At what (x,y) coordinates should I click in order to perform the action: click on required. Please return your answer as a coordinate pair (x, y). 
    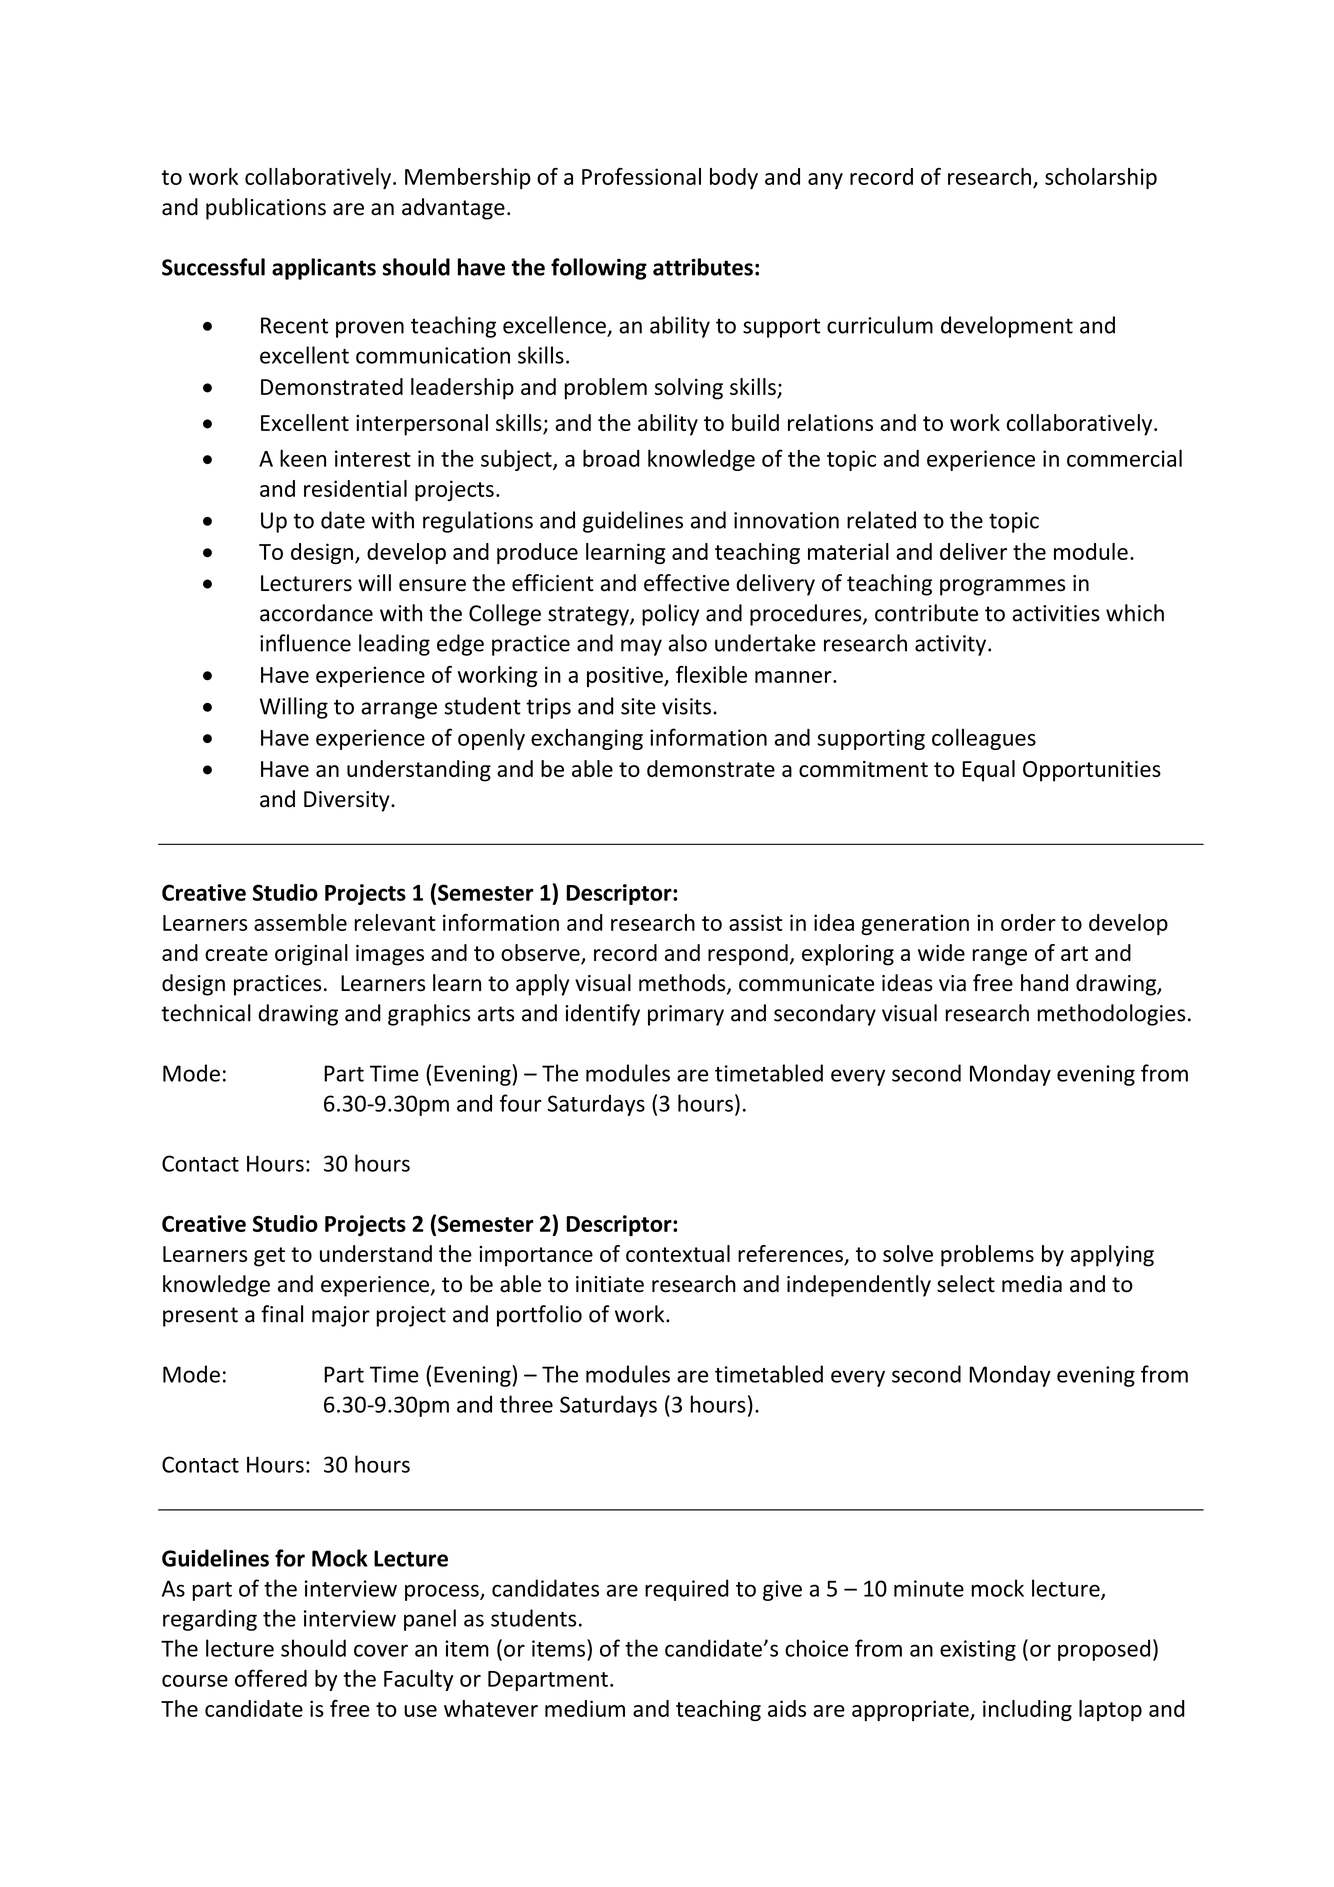
    Looking at the image, I should click on (687, 1590).
